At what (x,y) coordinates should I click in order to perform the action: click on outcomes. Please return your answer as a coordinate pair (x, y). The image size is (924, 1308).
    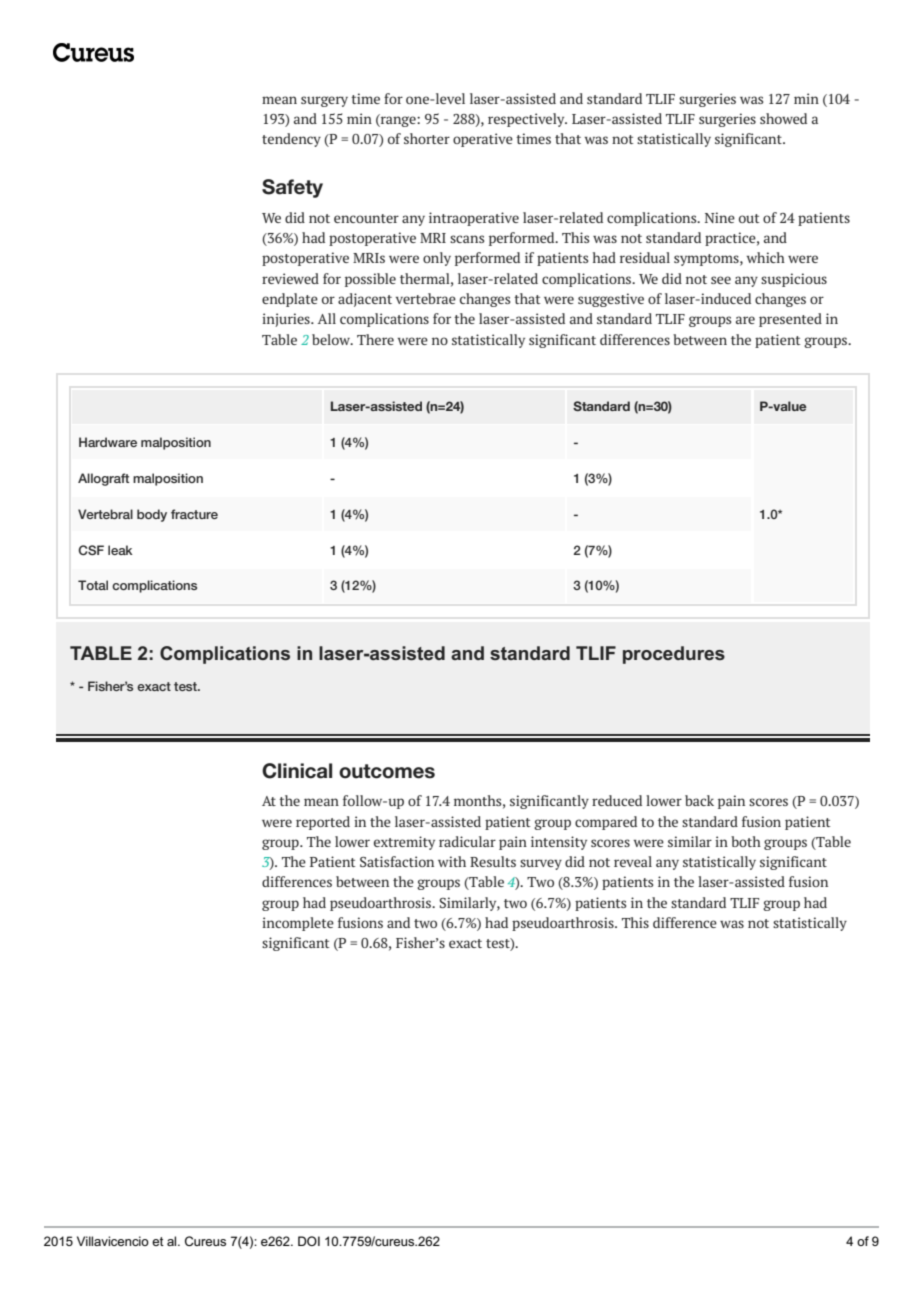
    Looking at the image, I should click on (387, 771).
